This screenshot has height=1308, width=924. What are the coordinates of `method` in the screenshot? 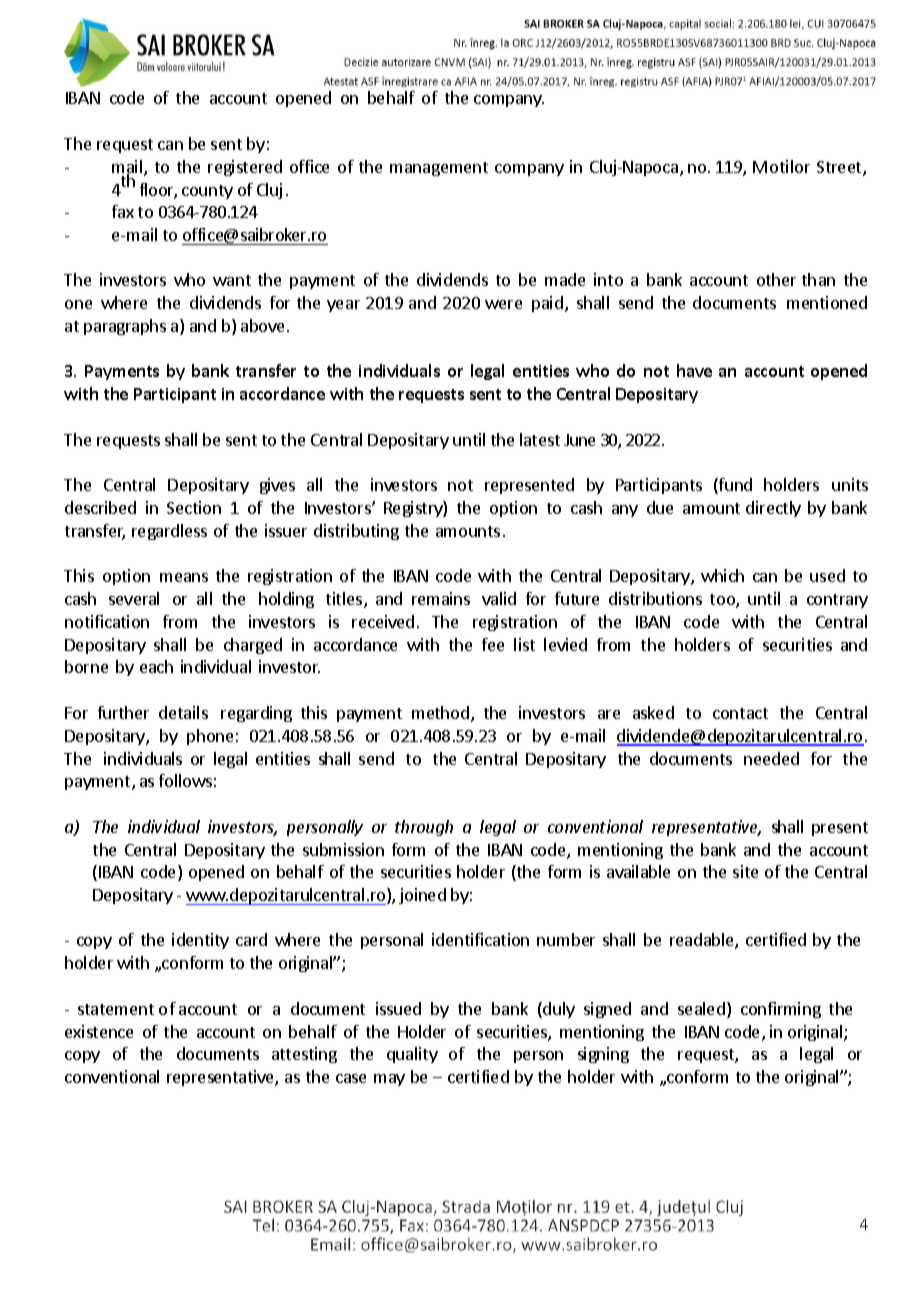 It's located at (440, 712).
